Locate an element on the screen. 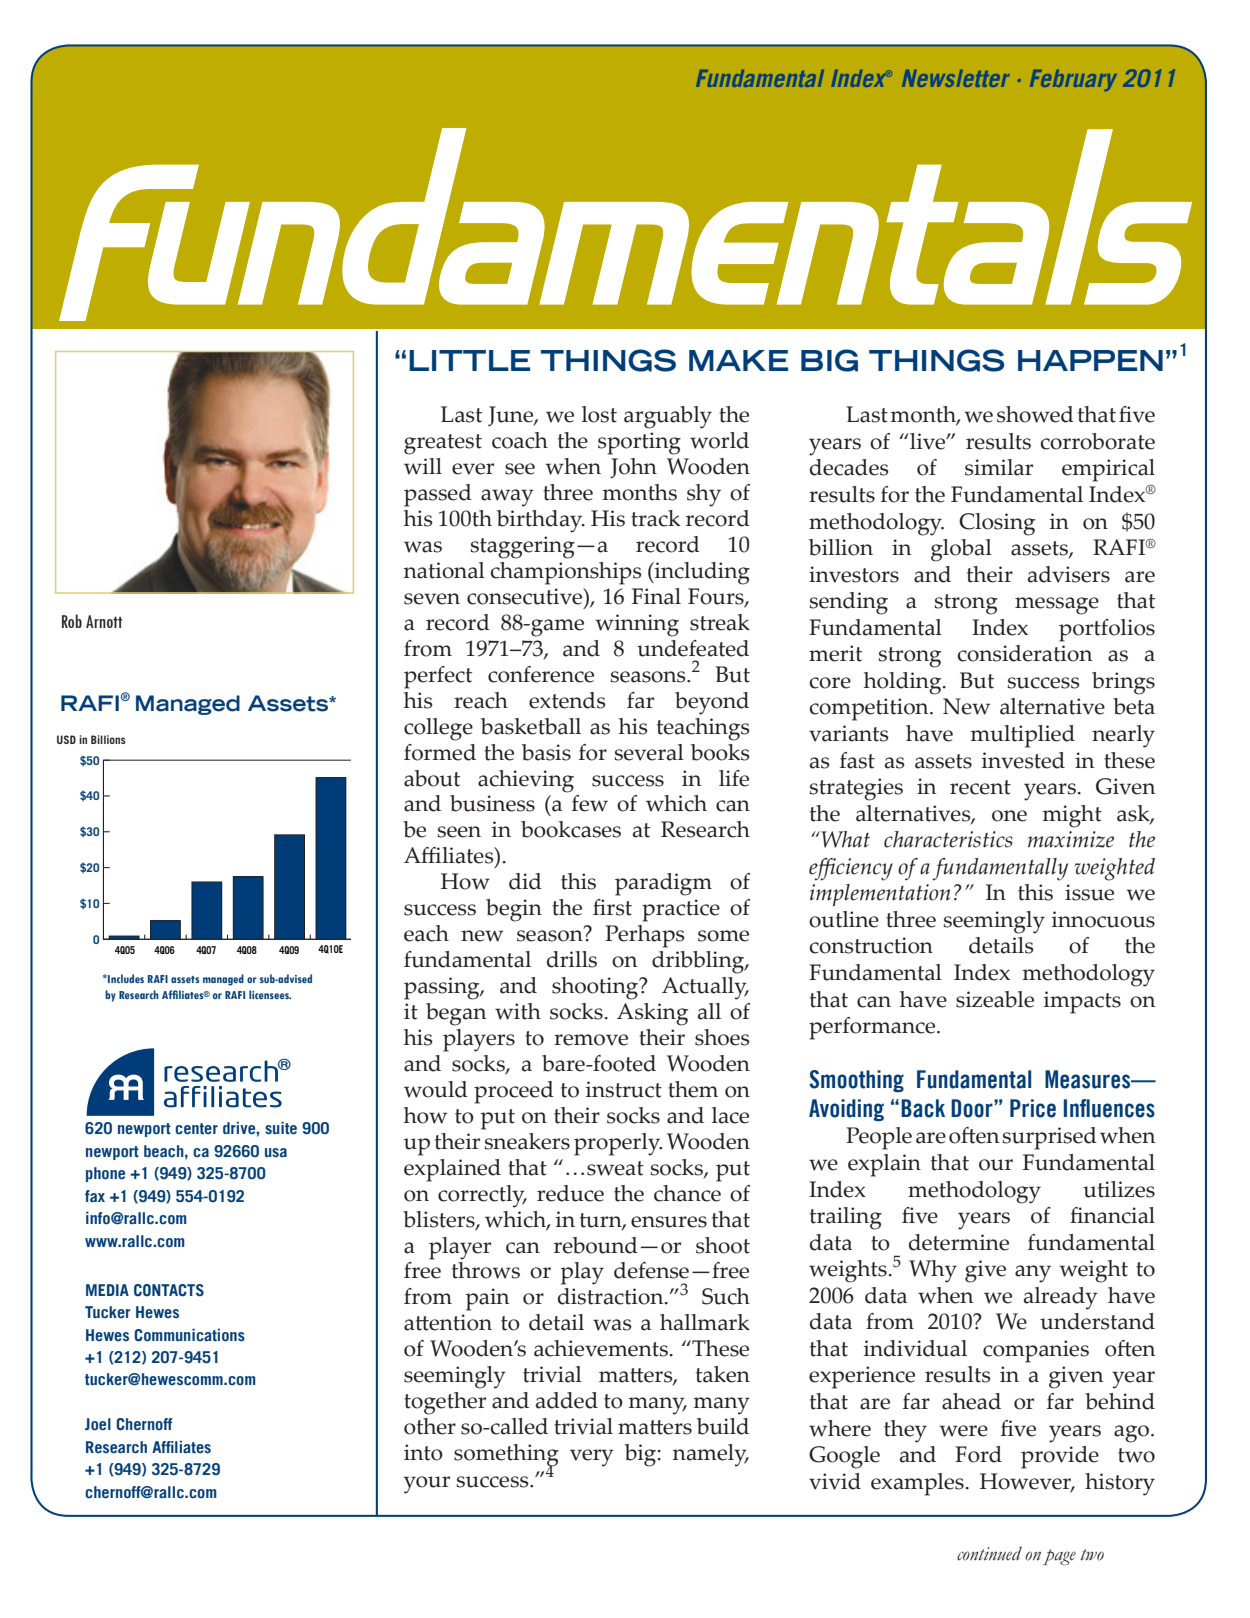 The image size is (1250, 1618). remove is located at coordinates (591, 1040).
